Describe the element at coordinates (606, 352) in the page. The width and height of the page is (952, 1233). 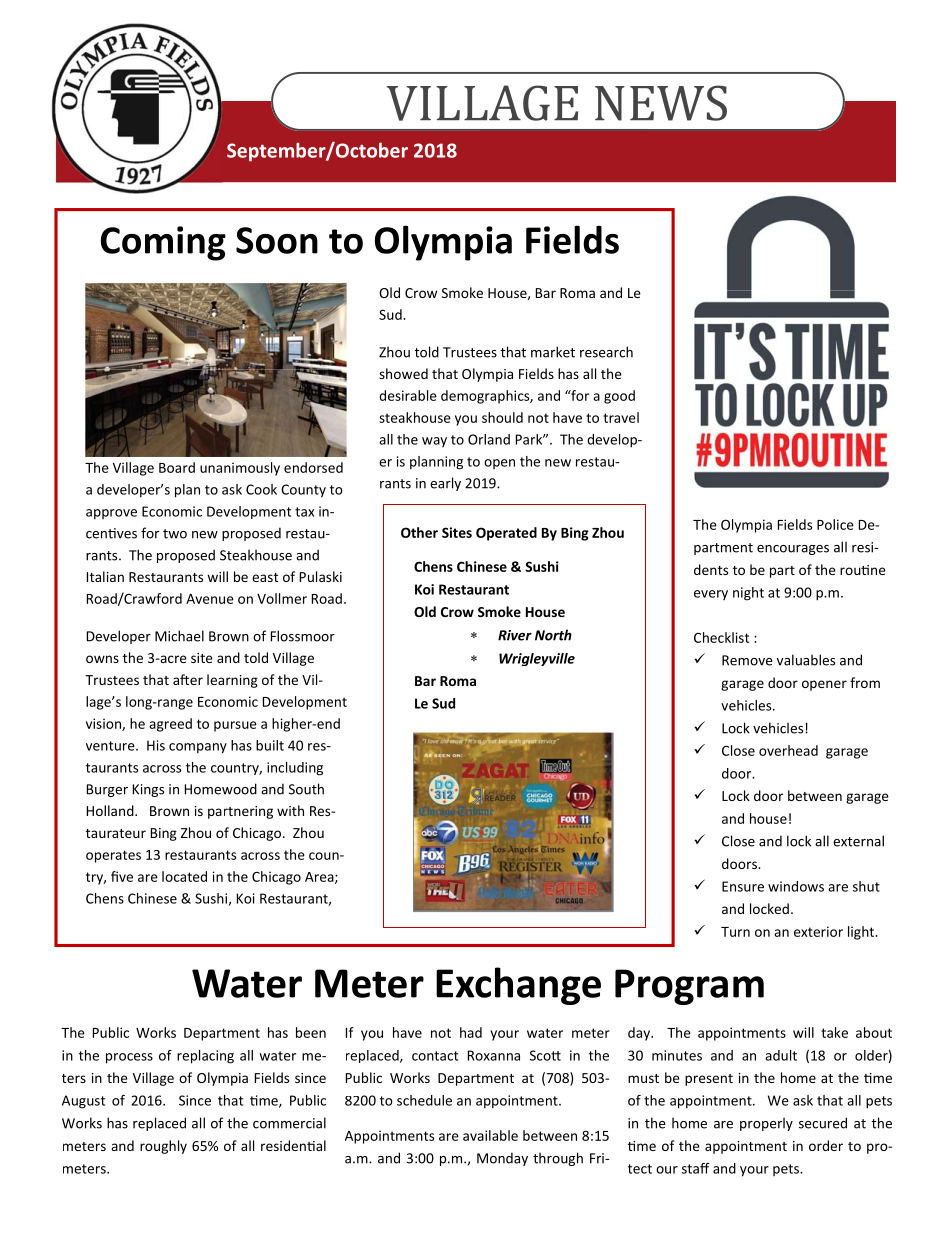
I see `research` at that location.
